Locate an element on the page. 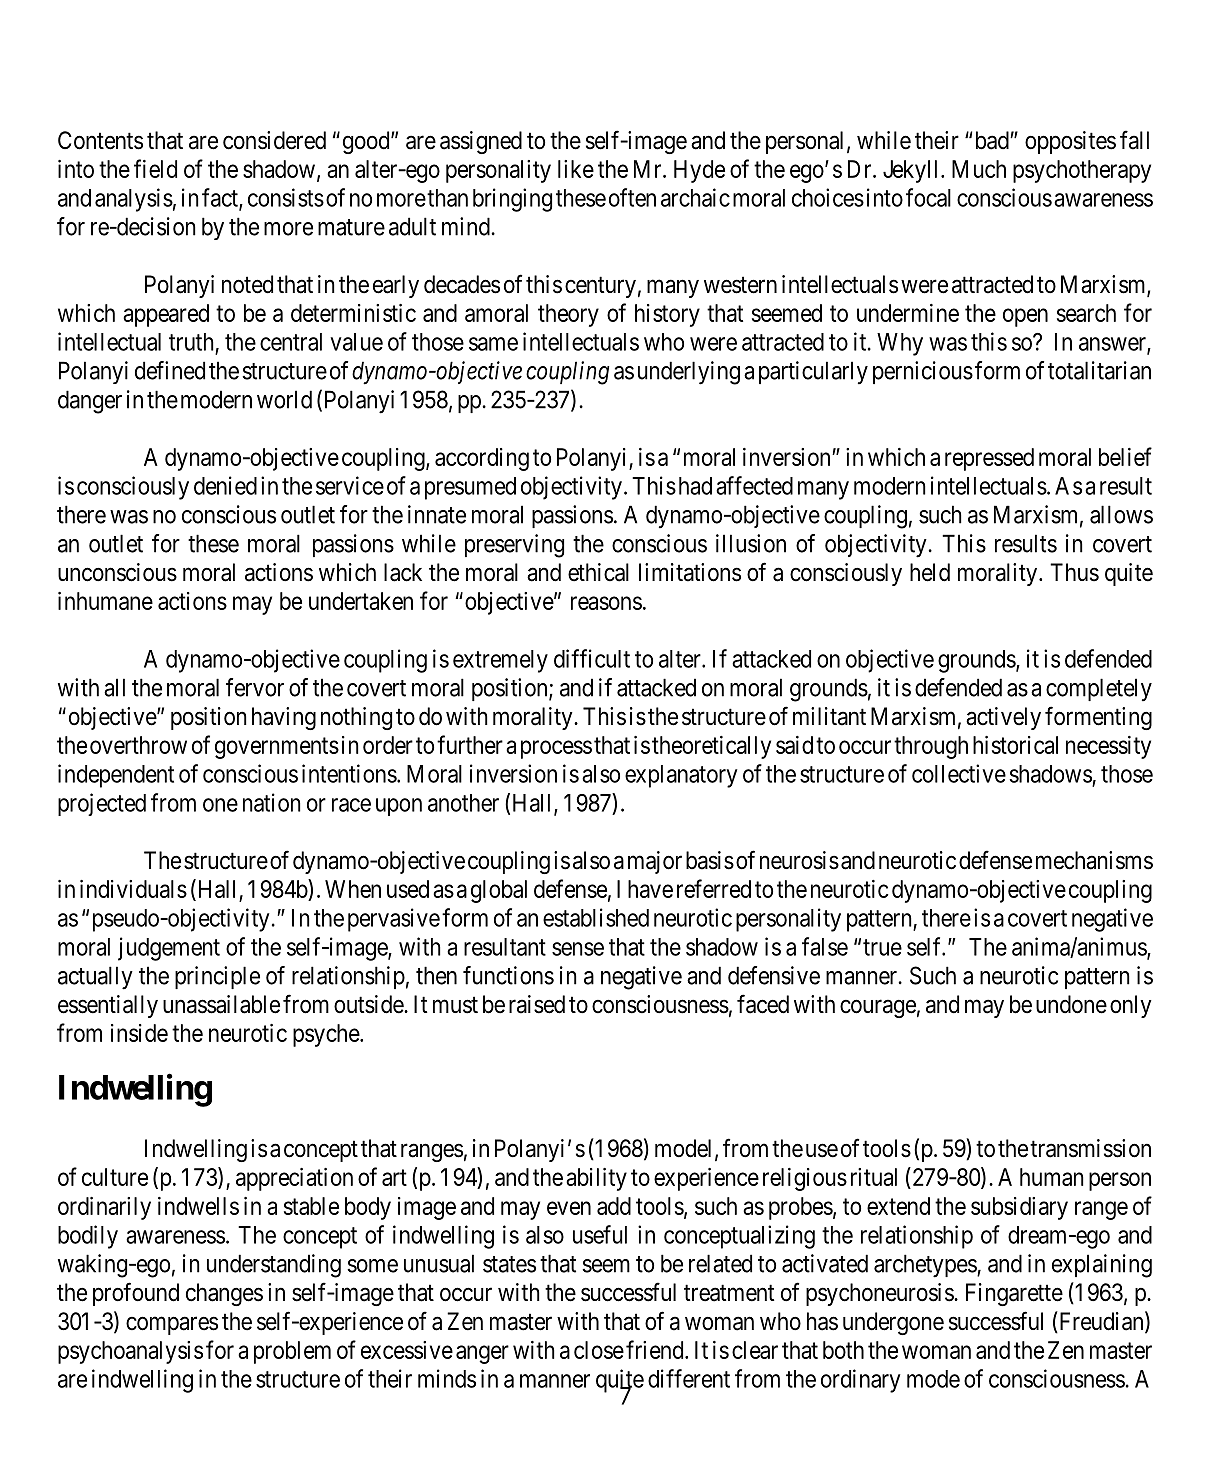 The height and width of the page is (1469, 1209). denied is located at coordinates (225, 485).
